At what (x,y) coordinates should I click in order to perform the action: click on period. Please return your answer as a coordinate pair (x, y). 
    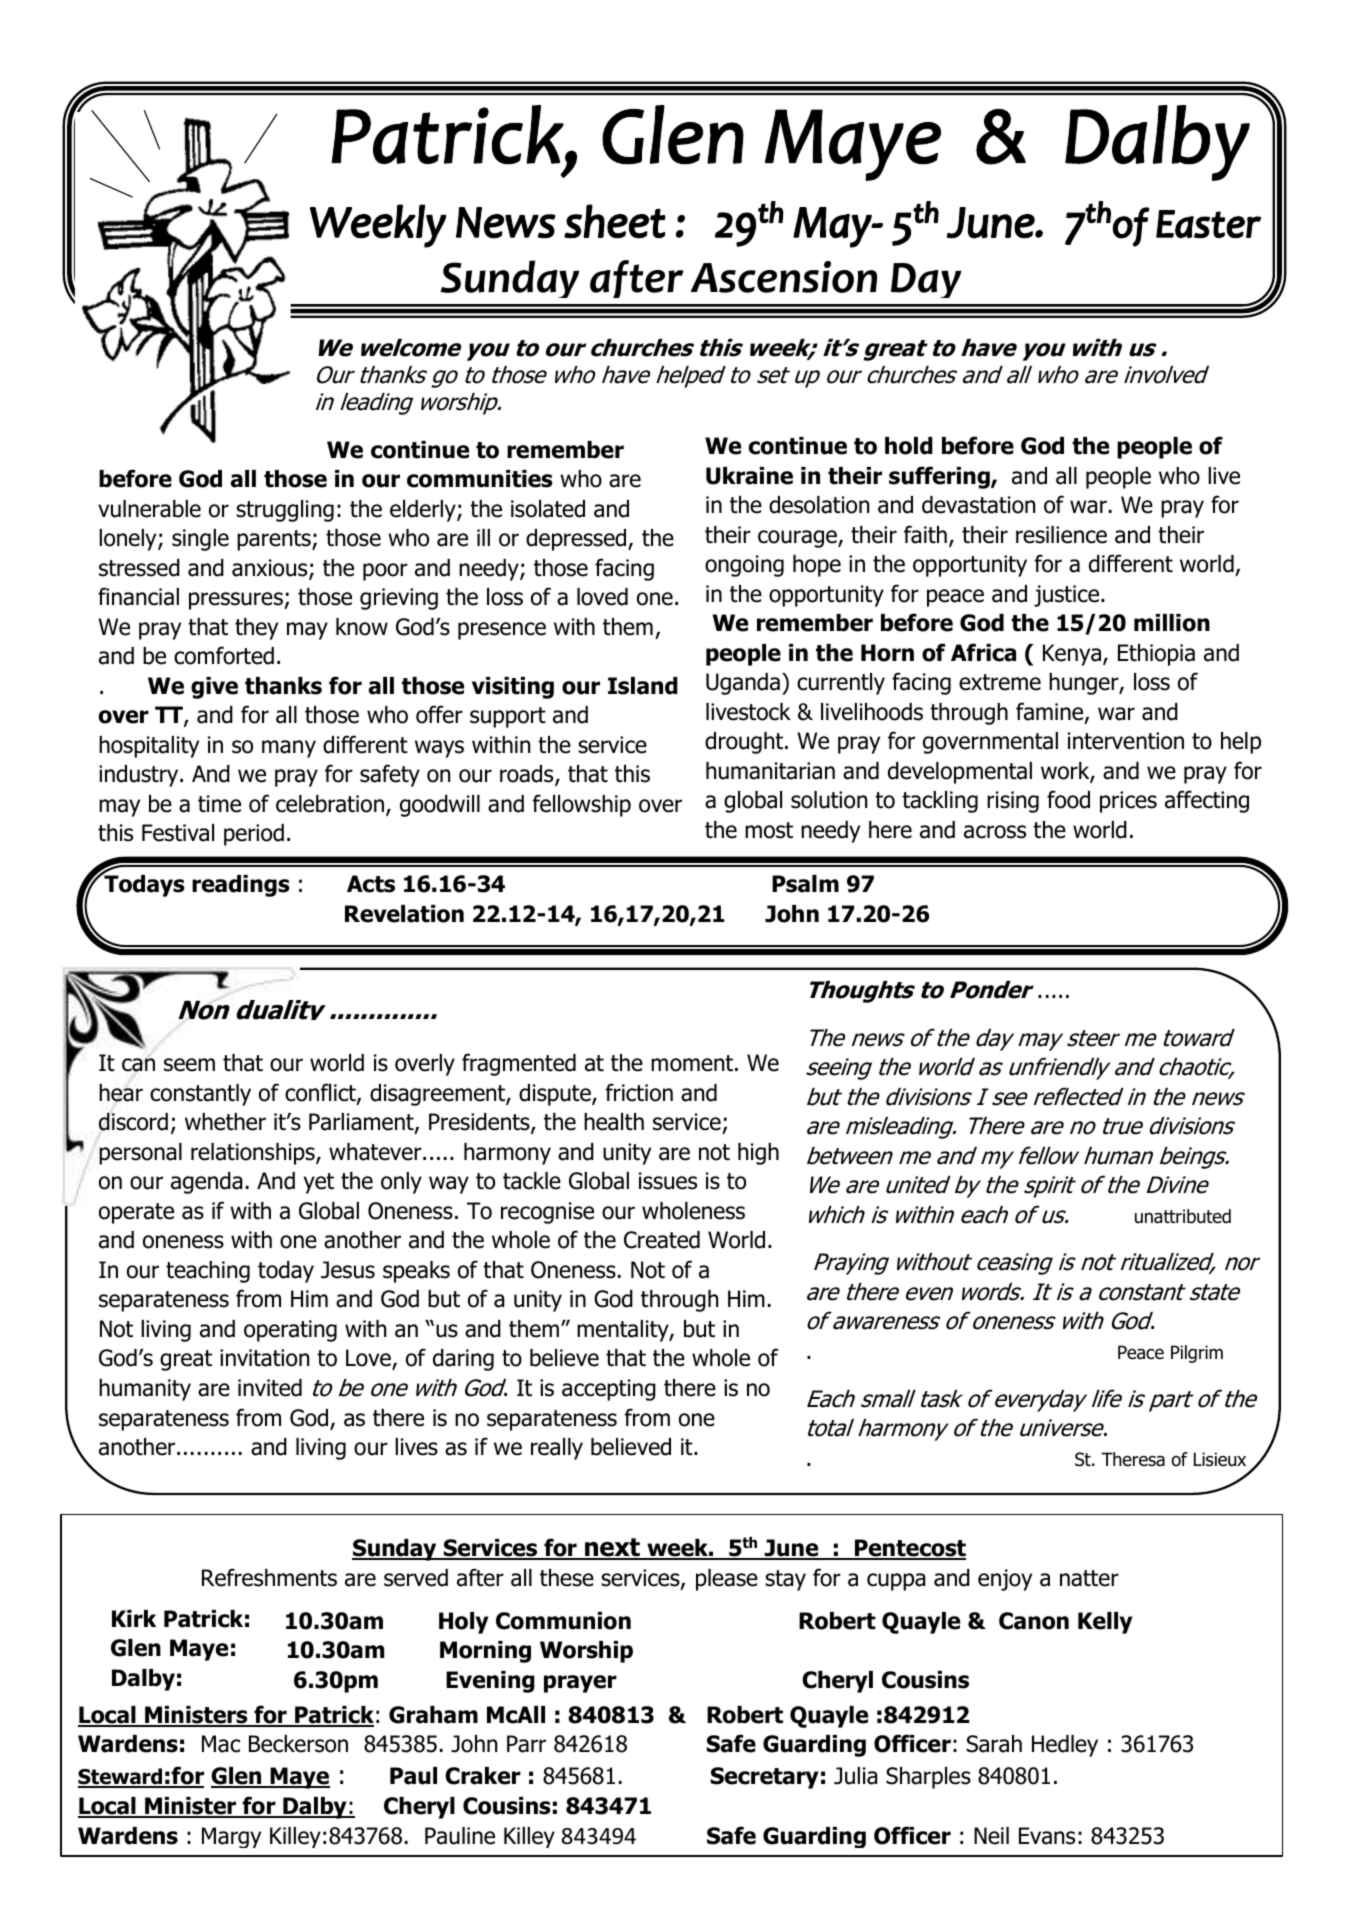
    Looking at the image, I should click on (254, 835).
